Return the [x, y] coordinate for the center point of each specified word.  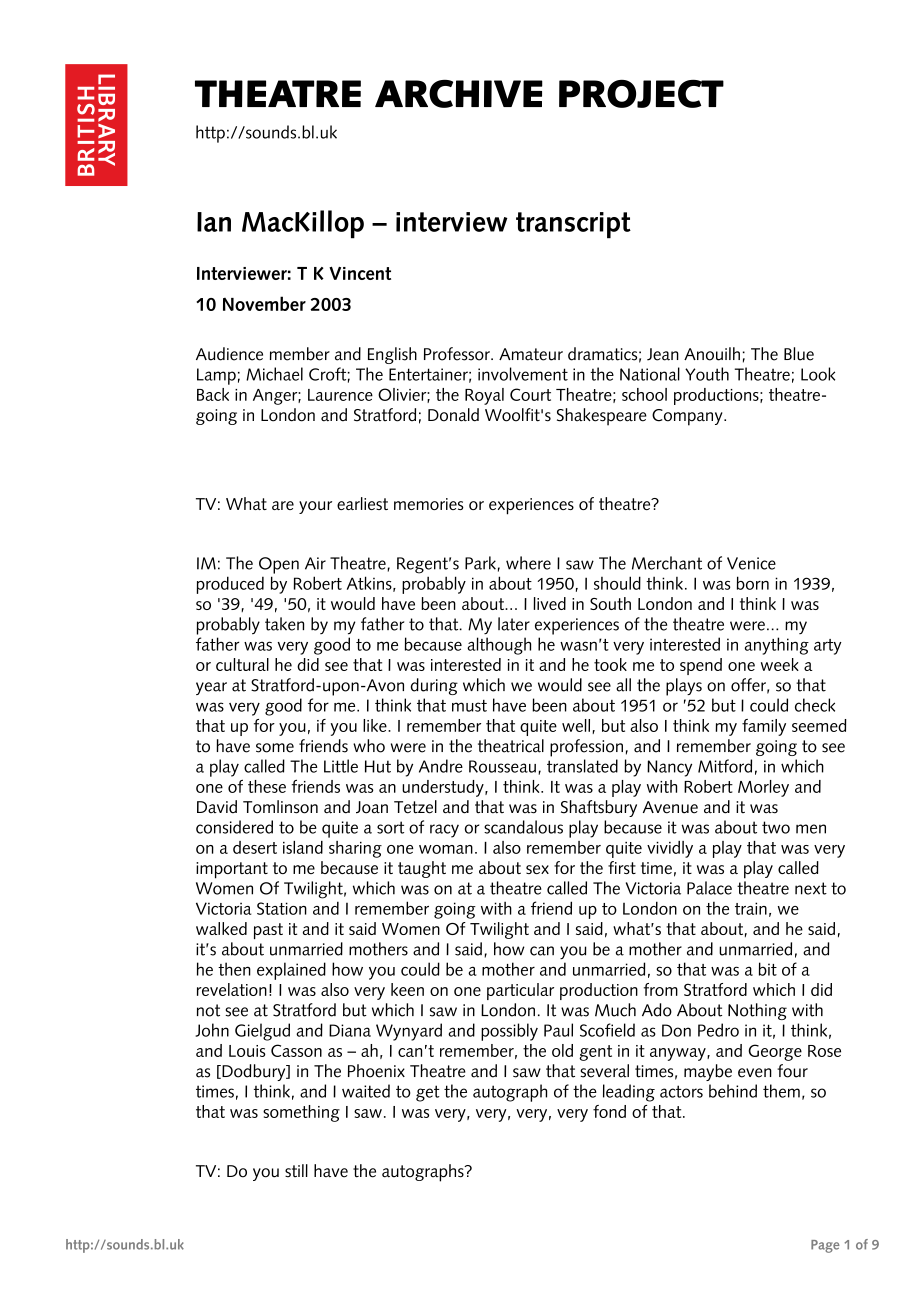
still [296, 1170]
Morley [763, 788]
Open [279, 565]
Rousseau [502, 766]
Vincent [360, 273]
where [528, 563]
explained [291, 971]
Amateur [531, 354]
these [267, 786]
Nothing [757, 1011]
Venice [751, 563]
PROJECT [641, 94]
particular [520, 991]
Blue [799, 354]
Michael [274, 374]
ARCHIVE [459, 94]
